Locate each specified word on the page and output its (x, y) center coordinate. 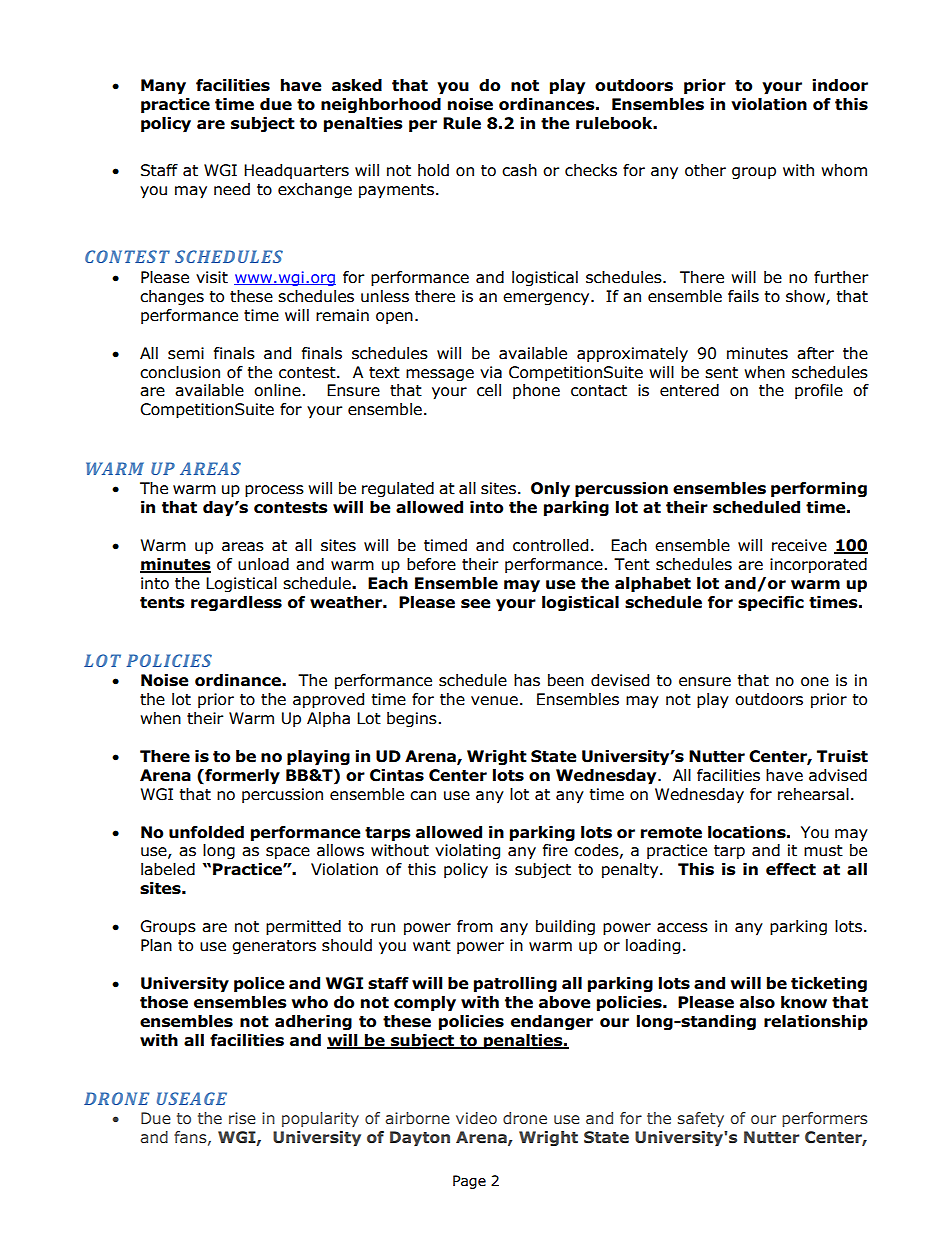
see (476, 604)
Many (163, 87)
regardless (236, 604)
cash (519, 170)
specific (771, 604)
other (705, 170)
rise (242, 1118)
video (476, 1118)
